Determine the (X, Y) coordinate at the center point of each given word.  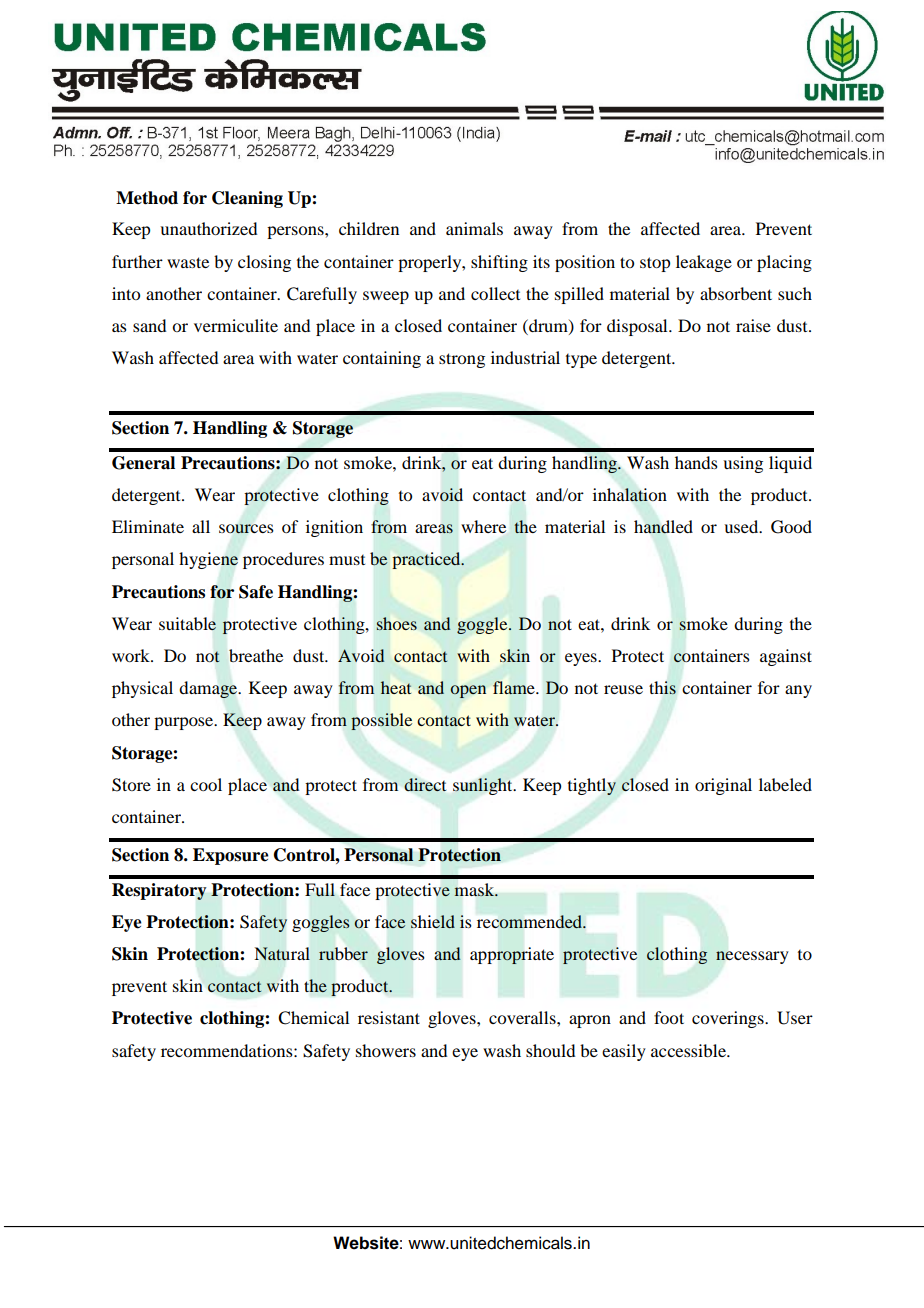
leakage (704, 263)
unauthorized (208, 228)
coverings (729, 1019)
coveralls (523, 1017)
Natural (282, 954)
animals (474, 228)
